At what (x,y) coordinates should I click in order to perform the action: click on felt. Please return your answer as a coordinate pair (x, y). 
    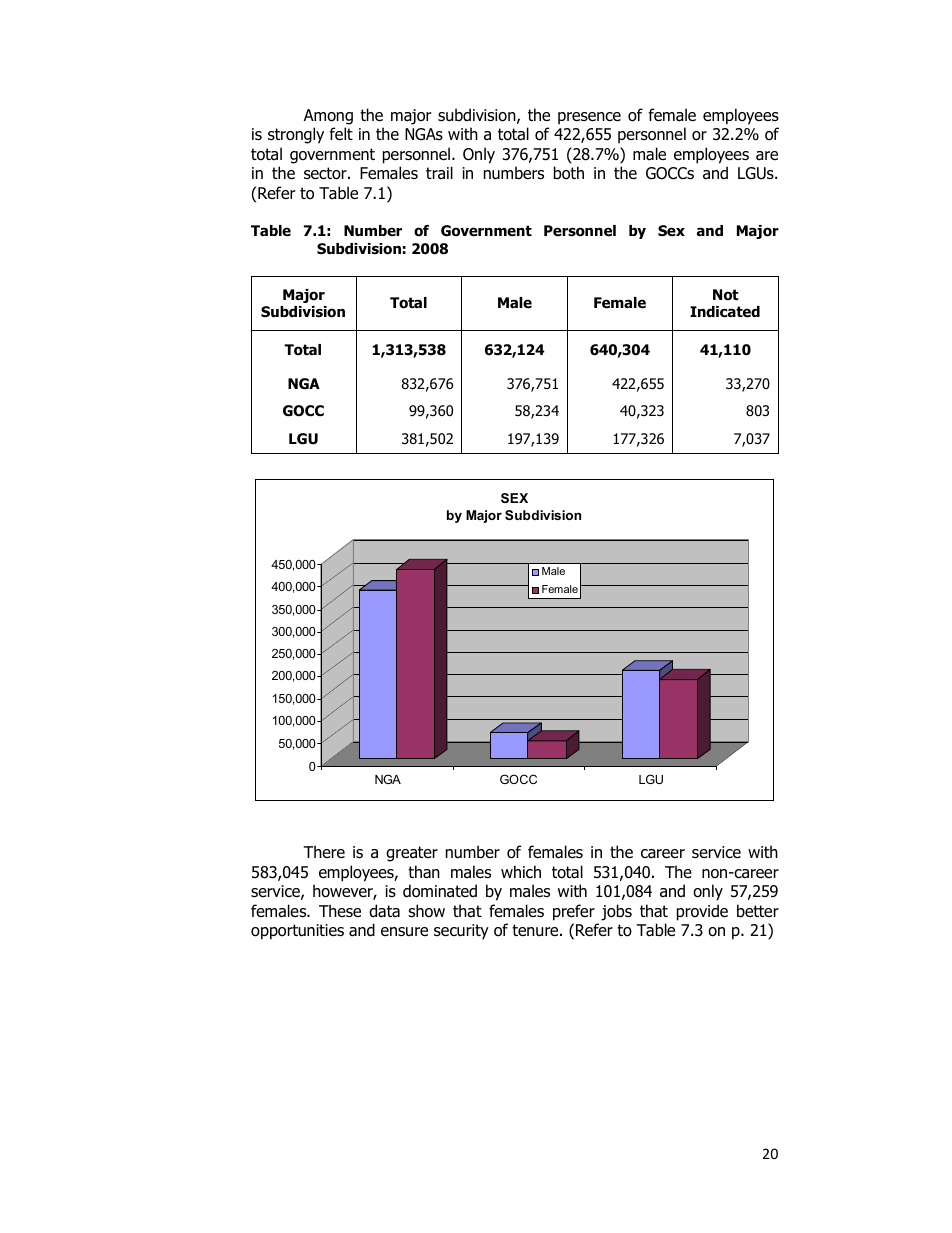
    Looking at the image, I should click on (341, 133).
